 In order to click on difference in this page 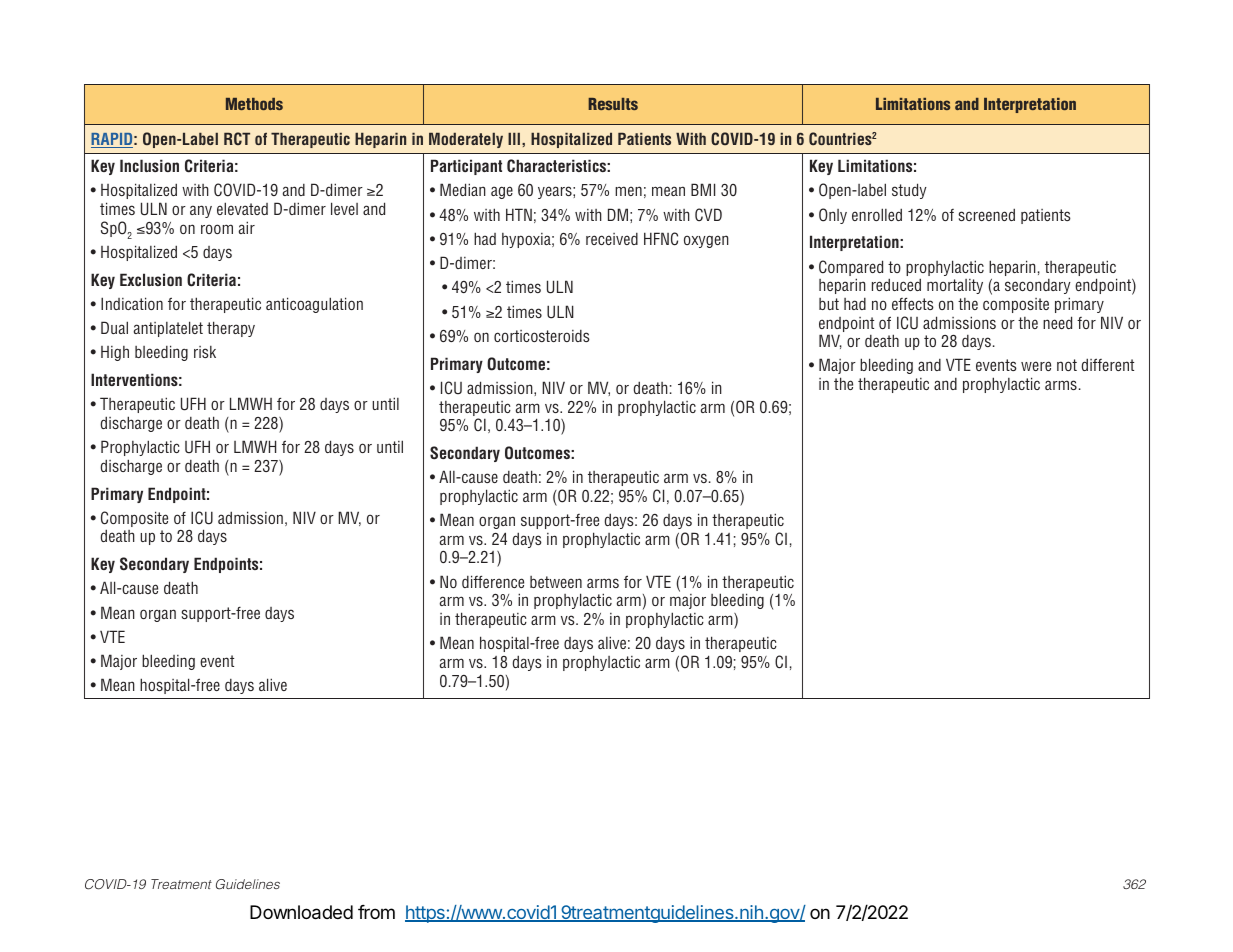, I will do `click(493, 581)`.
